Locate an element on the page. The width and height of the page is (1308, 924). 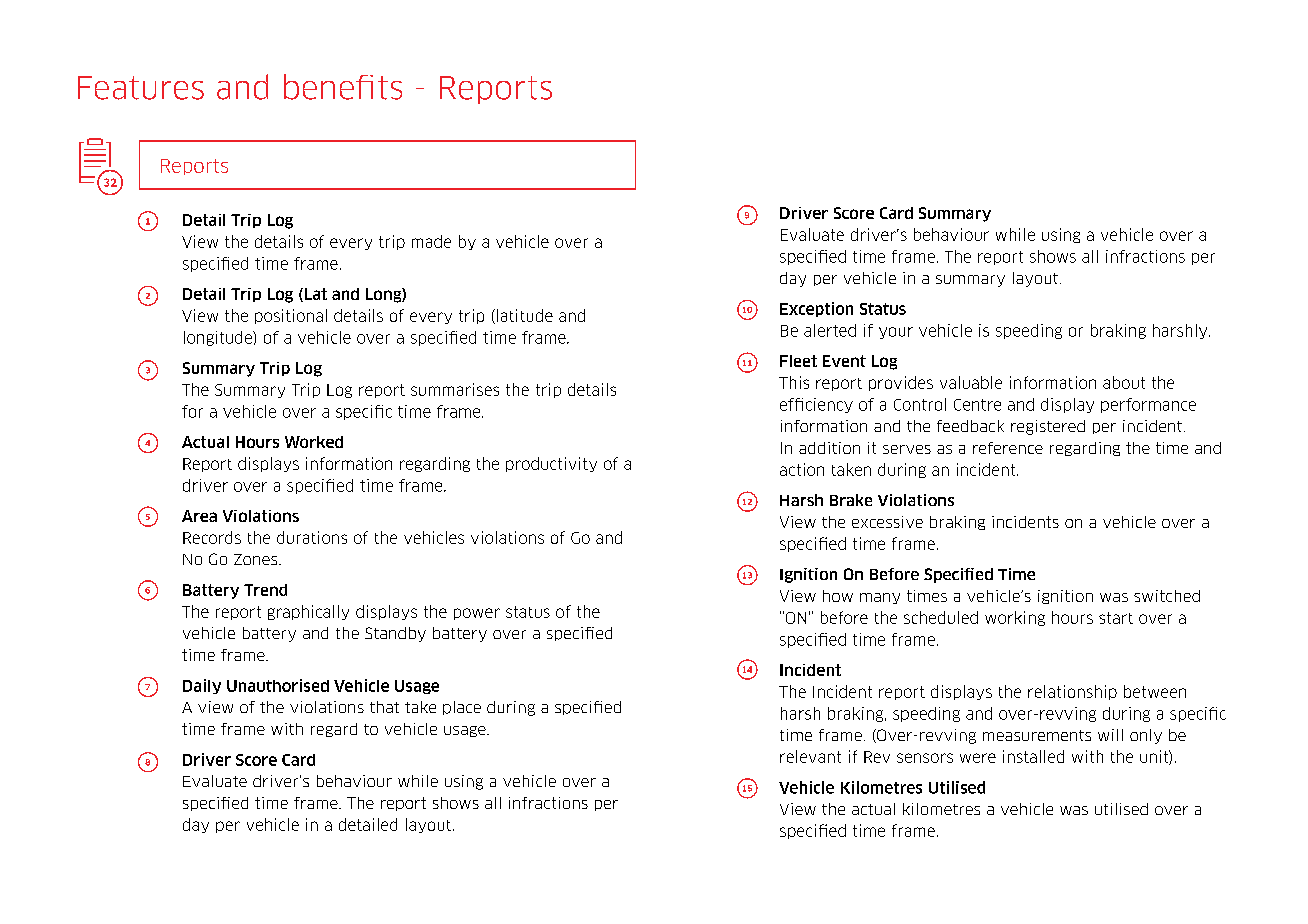
that is located at coordinates (384, 707).
